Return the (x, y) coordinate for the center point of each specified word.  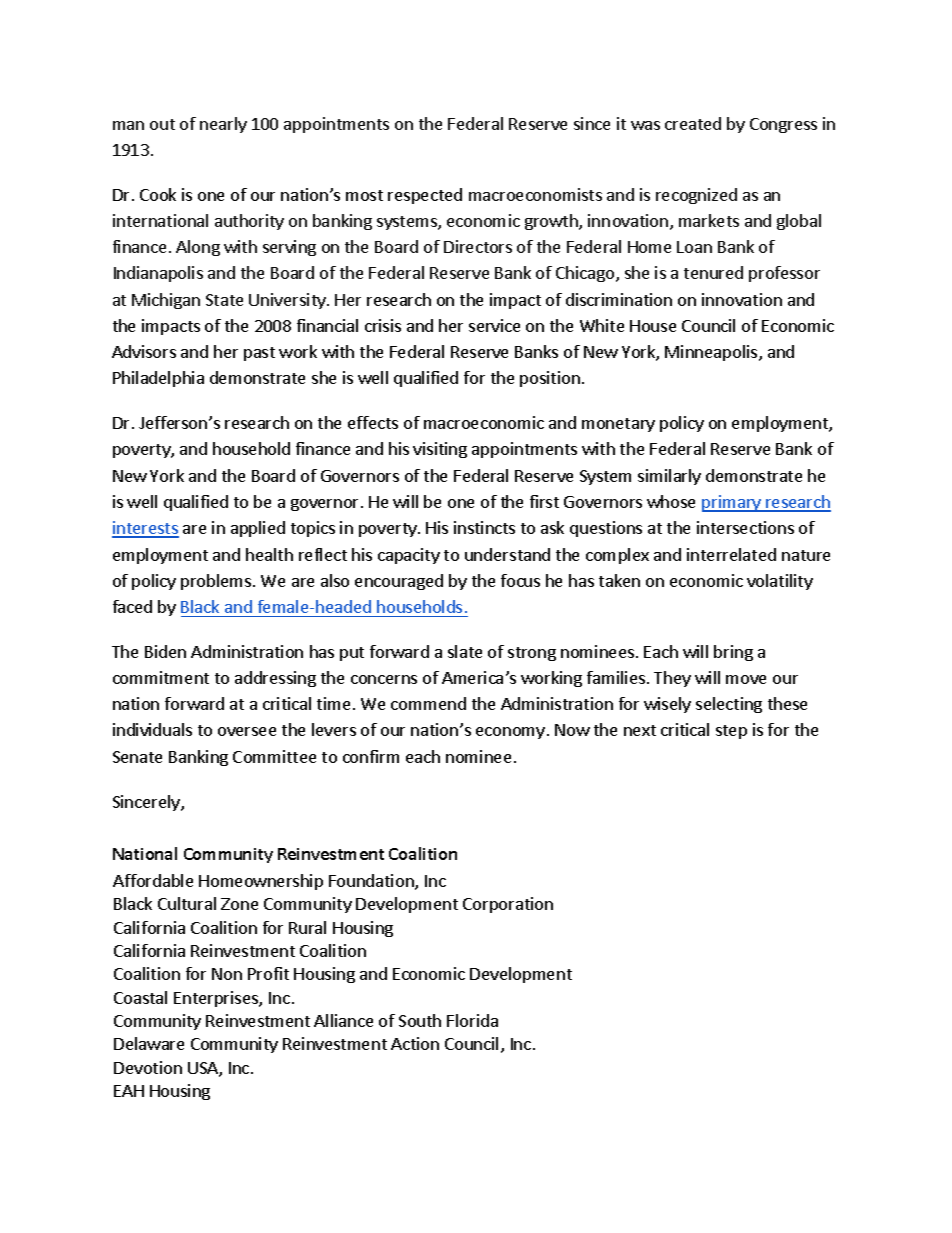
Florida (472, 1020)
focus (520, 580)
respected (425, 196)
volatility (780, 582)
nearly (223, 125)
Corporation (508, 905)
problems (217, 582)
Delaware (149, 1043)
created (693, 123)
